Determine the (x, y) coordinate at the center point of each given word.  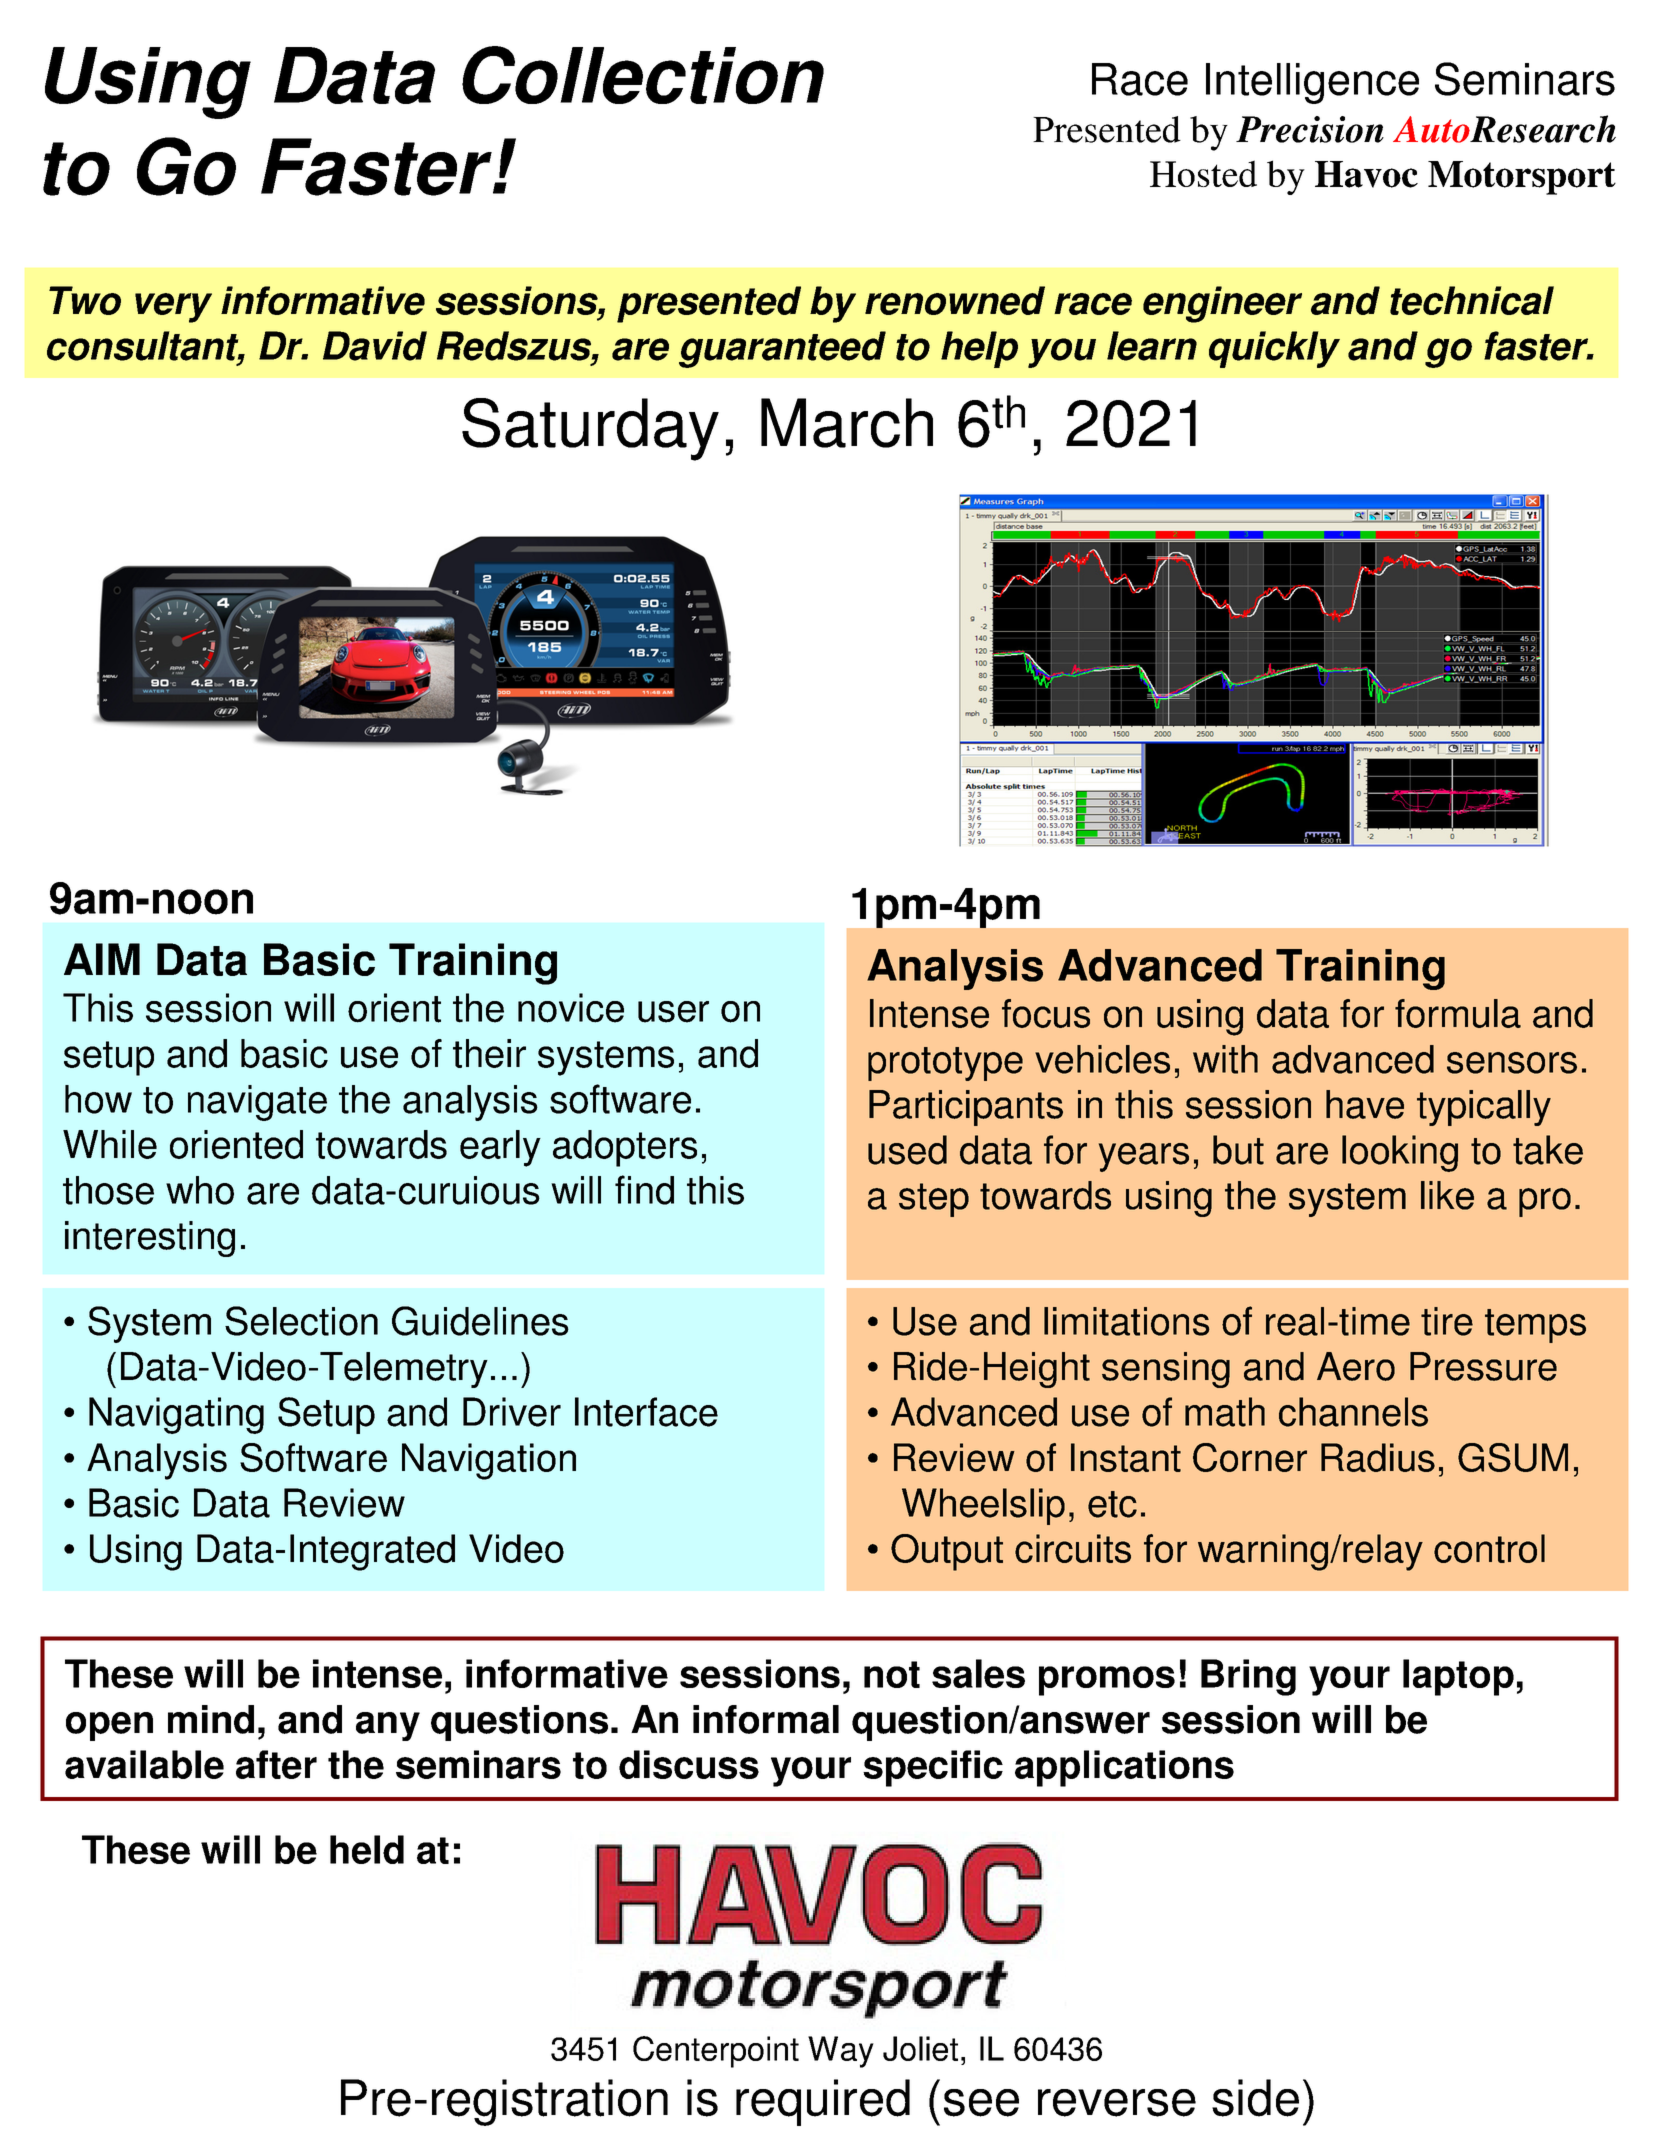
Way (841, 2052)
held (367, 1849)
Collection (643, 75)
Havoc (1366, 174)
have (1365, 1104)
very (173, 308)
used (907, 1150)
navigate (257, 1103)
